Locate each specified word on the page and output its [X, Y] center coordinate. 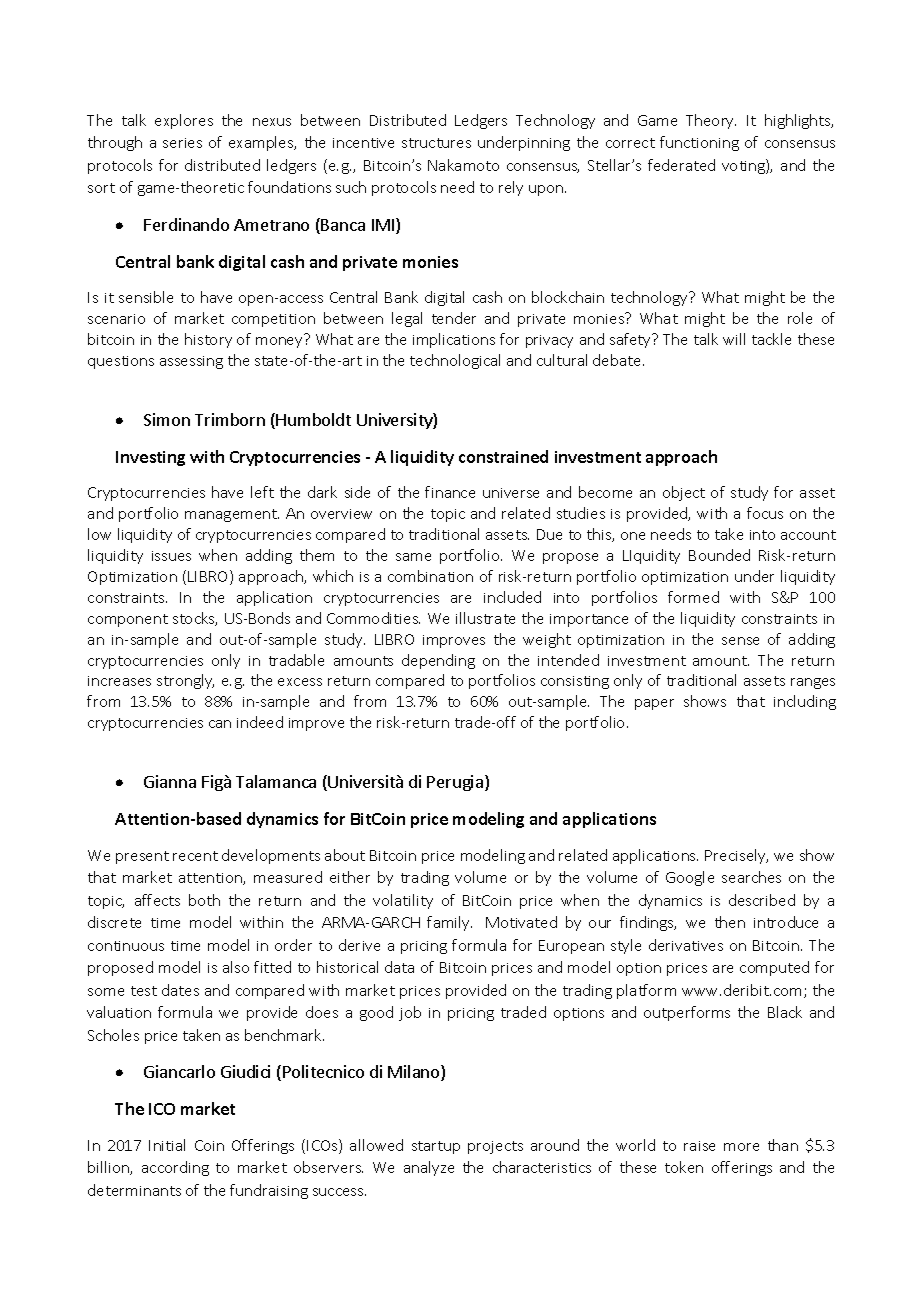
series [182, 143]
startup [436, 1147]
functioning [699, 143]
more [741, 1147]
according [175, 1168]
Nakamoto [463, 165]
